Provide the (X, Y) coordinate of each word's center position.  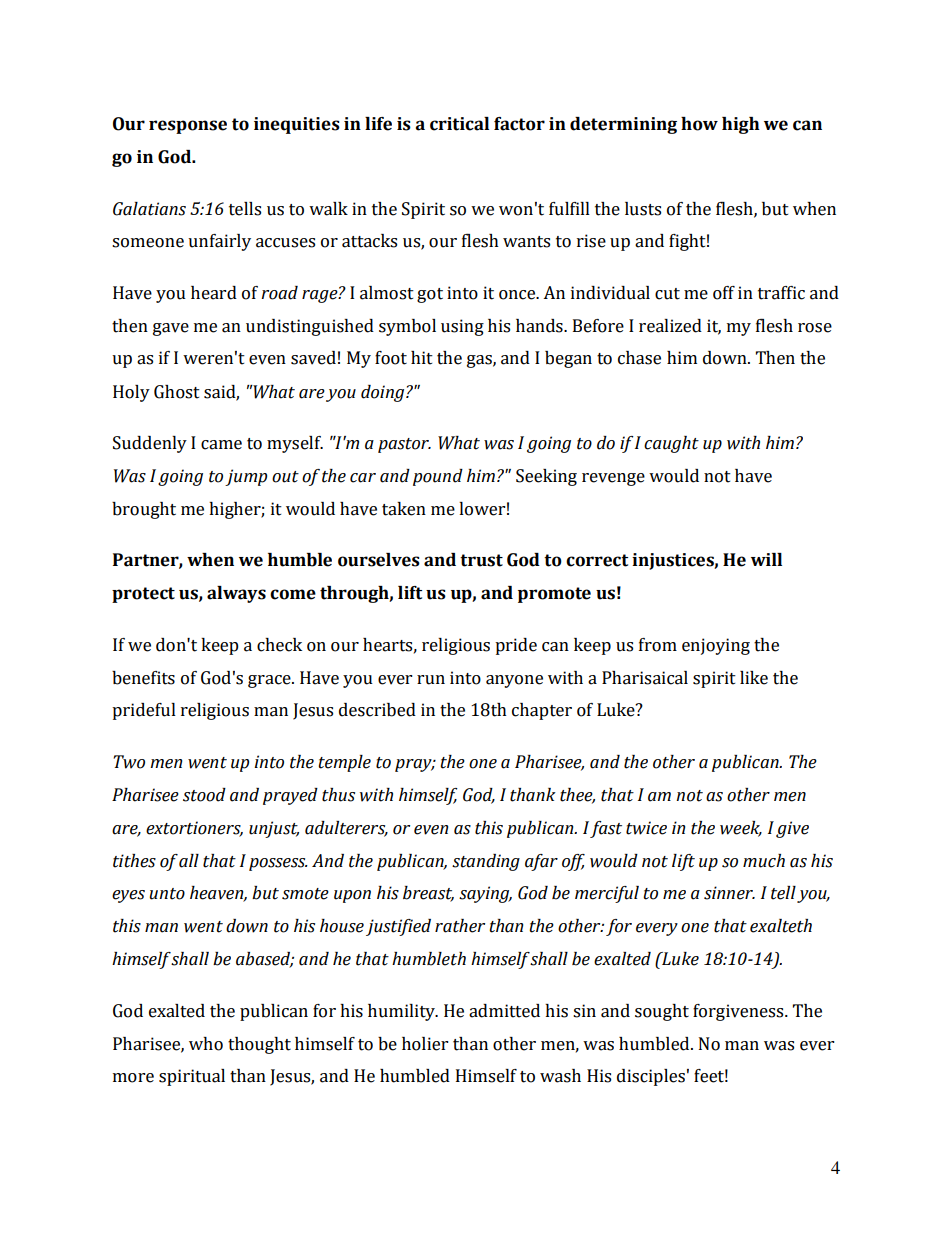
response (188, 127)
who (206, 1044)
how (699, 124)
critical (459, 124)
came (221, 445)
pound (438, 477)
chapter (542, 711)
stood (204, 795)
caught (671, 444)
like (754, 678)
